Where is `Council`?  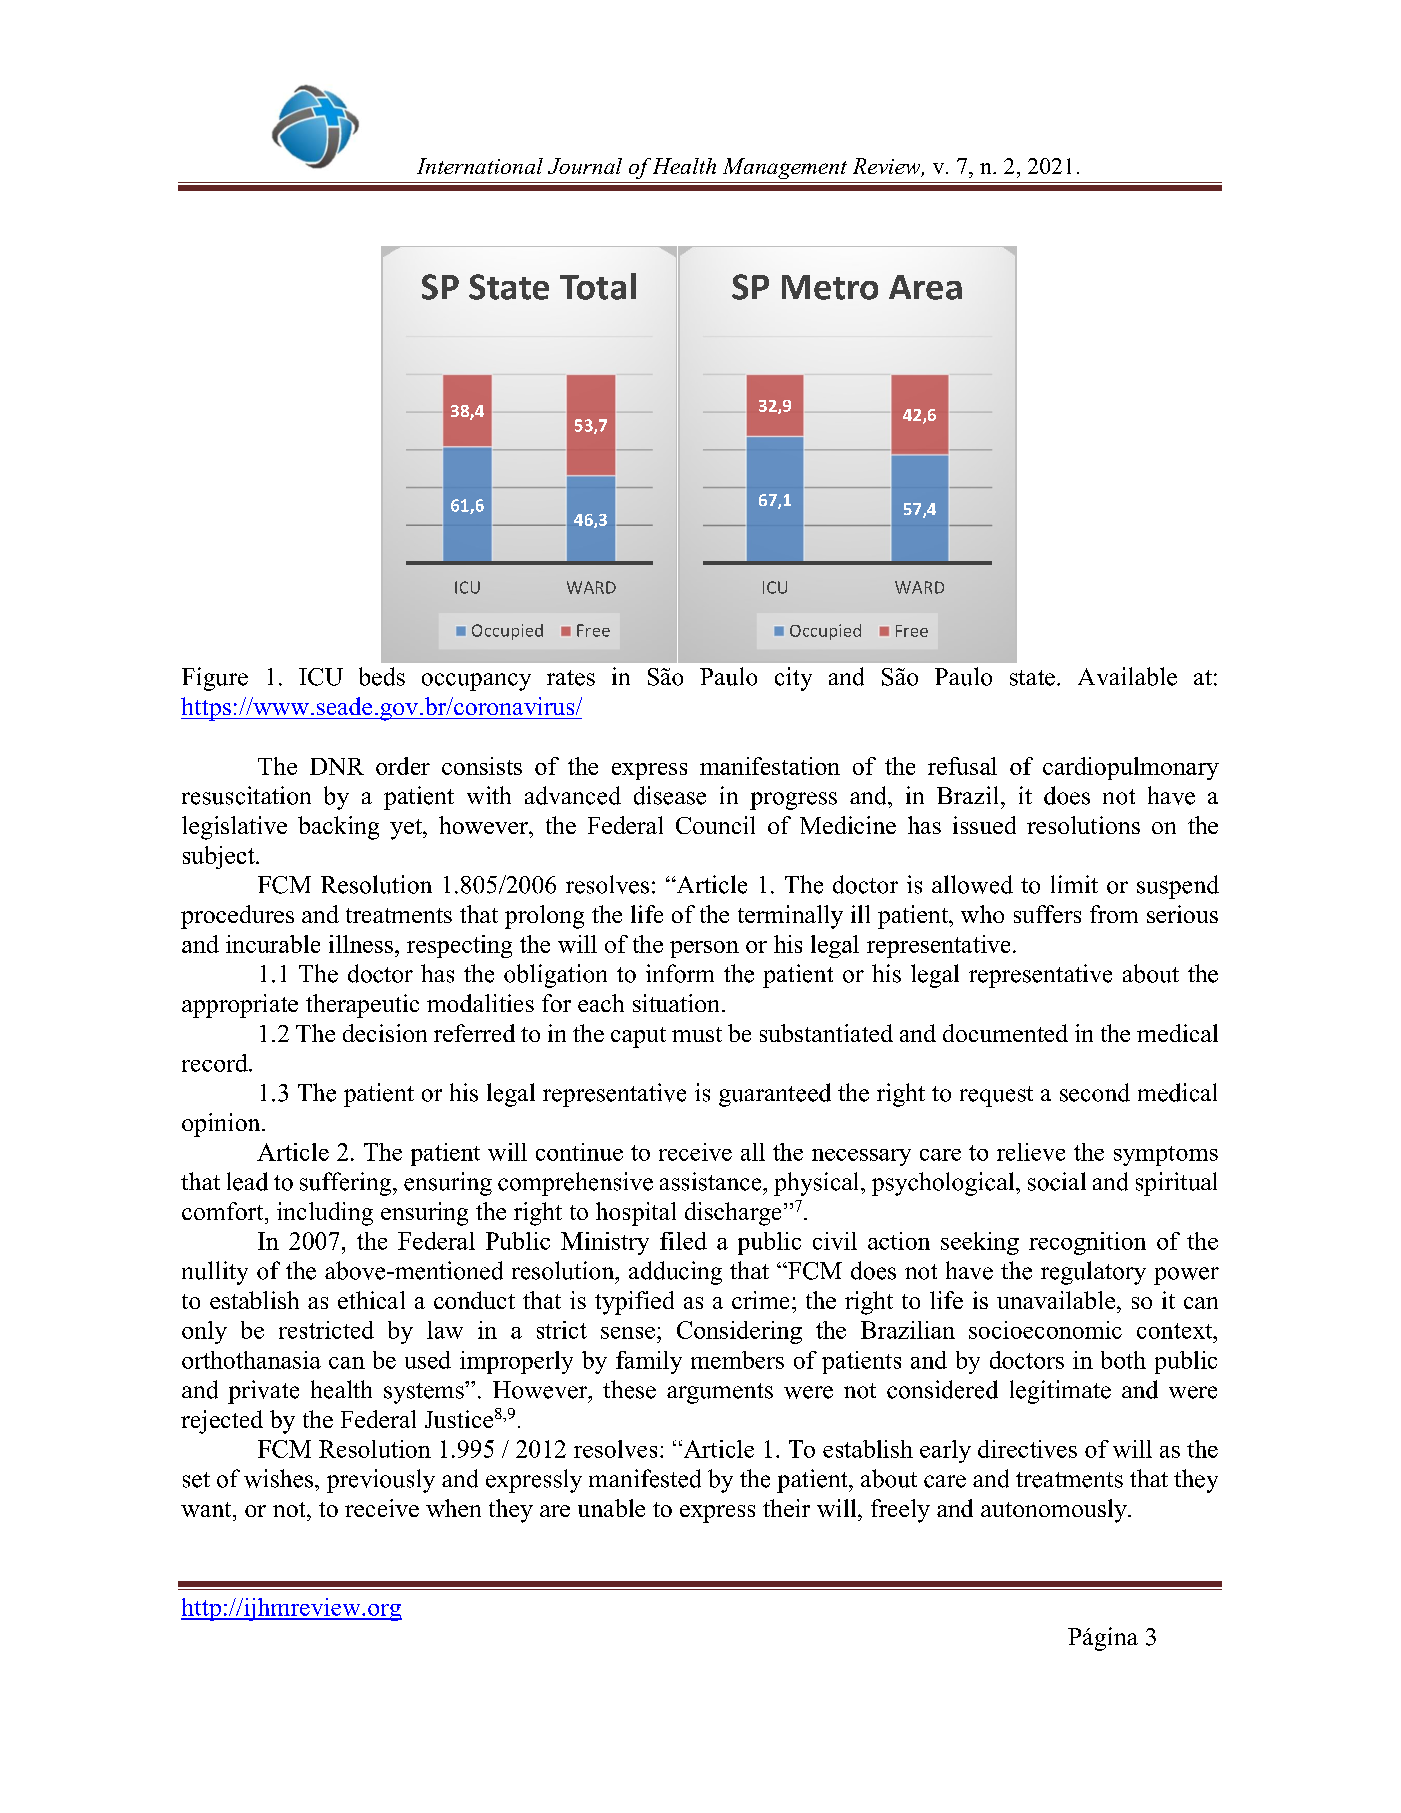 Council is located at coordinates (715, 825).
